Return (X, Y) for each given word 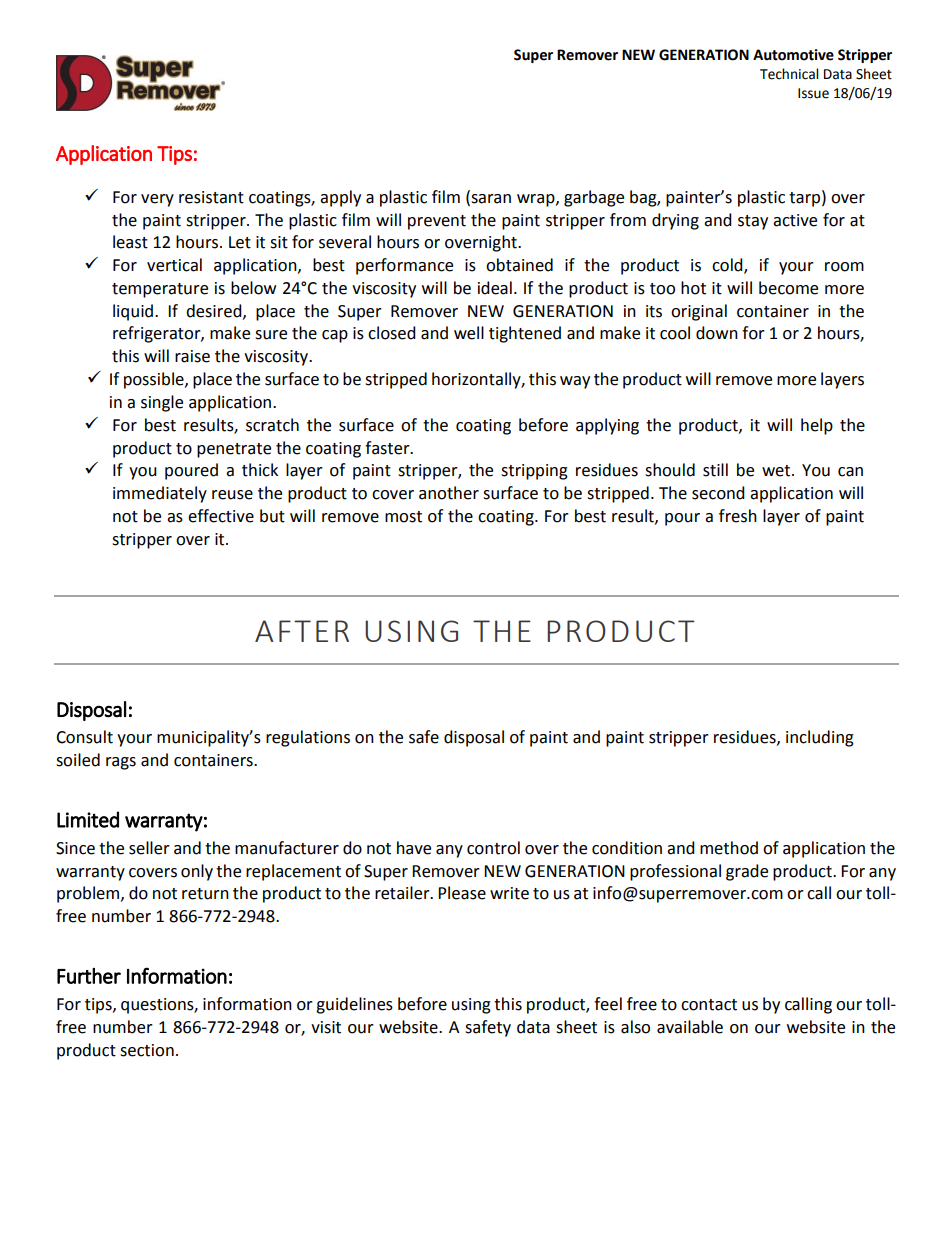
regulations (308, 738)
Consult (84, 737)
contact (709, 1005)
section (147, 1050)
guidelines (354, 1005)
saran (490, 198)
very (157, 200)
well (469, 333)
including (820, 738)
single (162, 403)
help (817, 426)
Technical (789, 74)
